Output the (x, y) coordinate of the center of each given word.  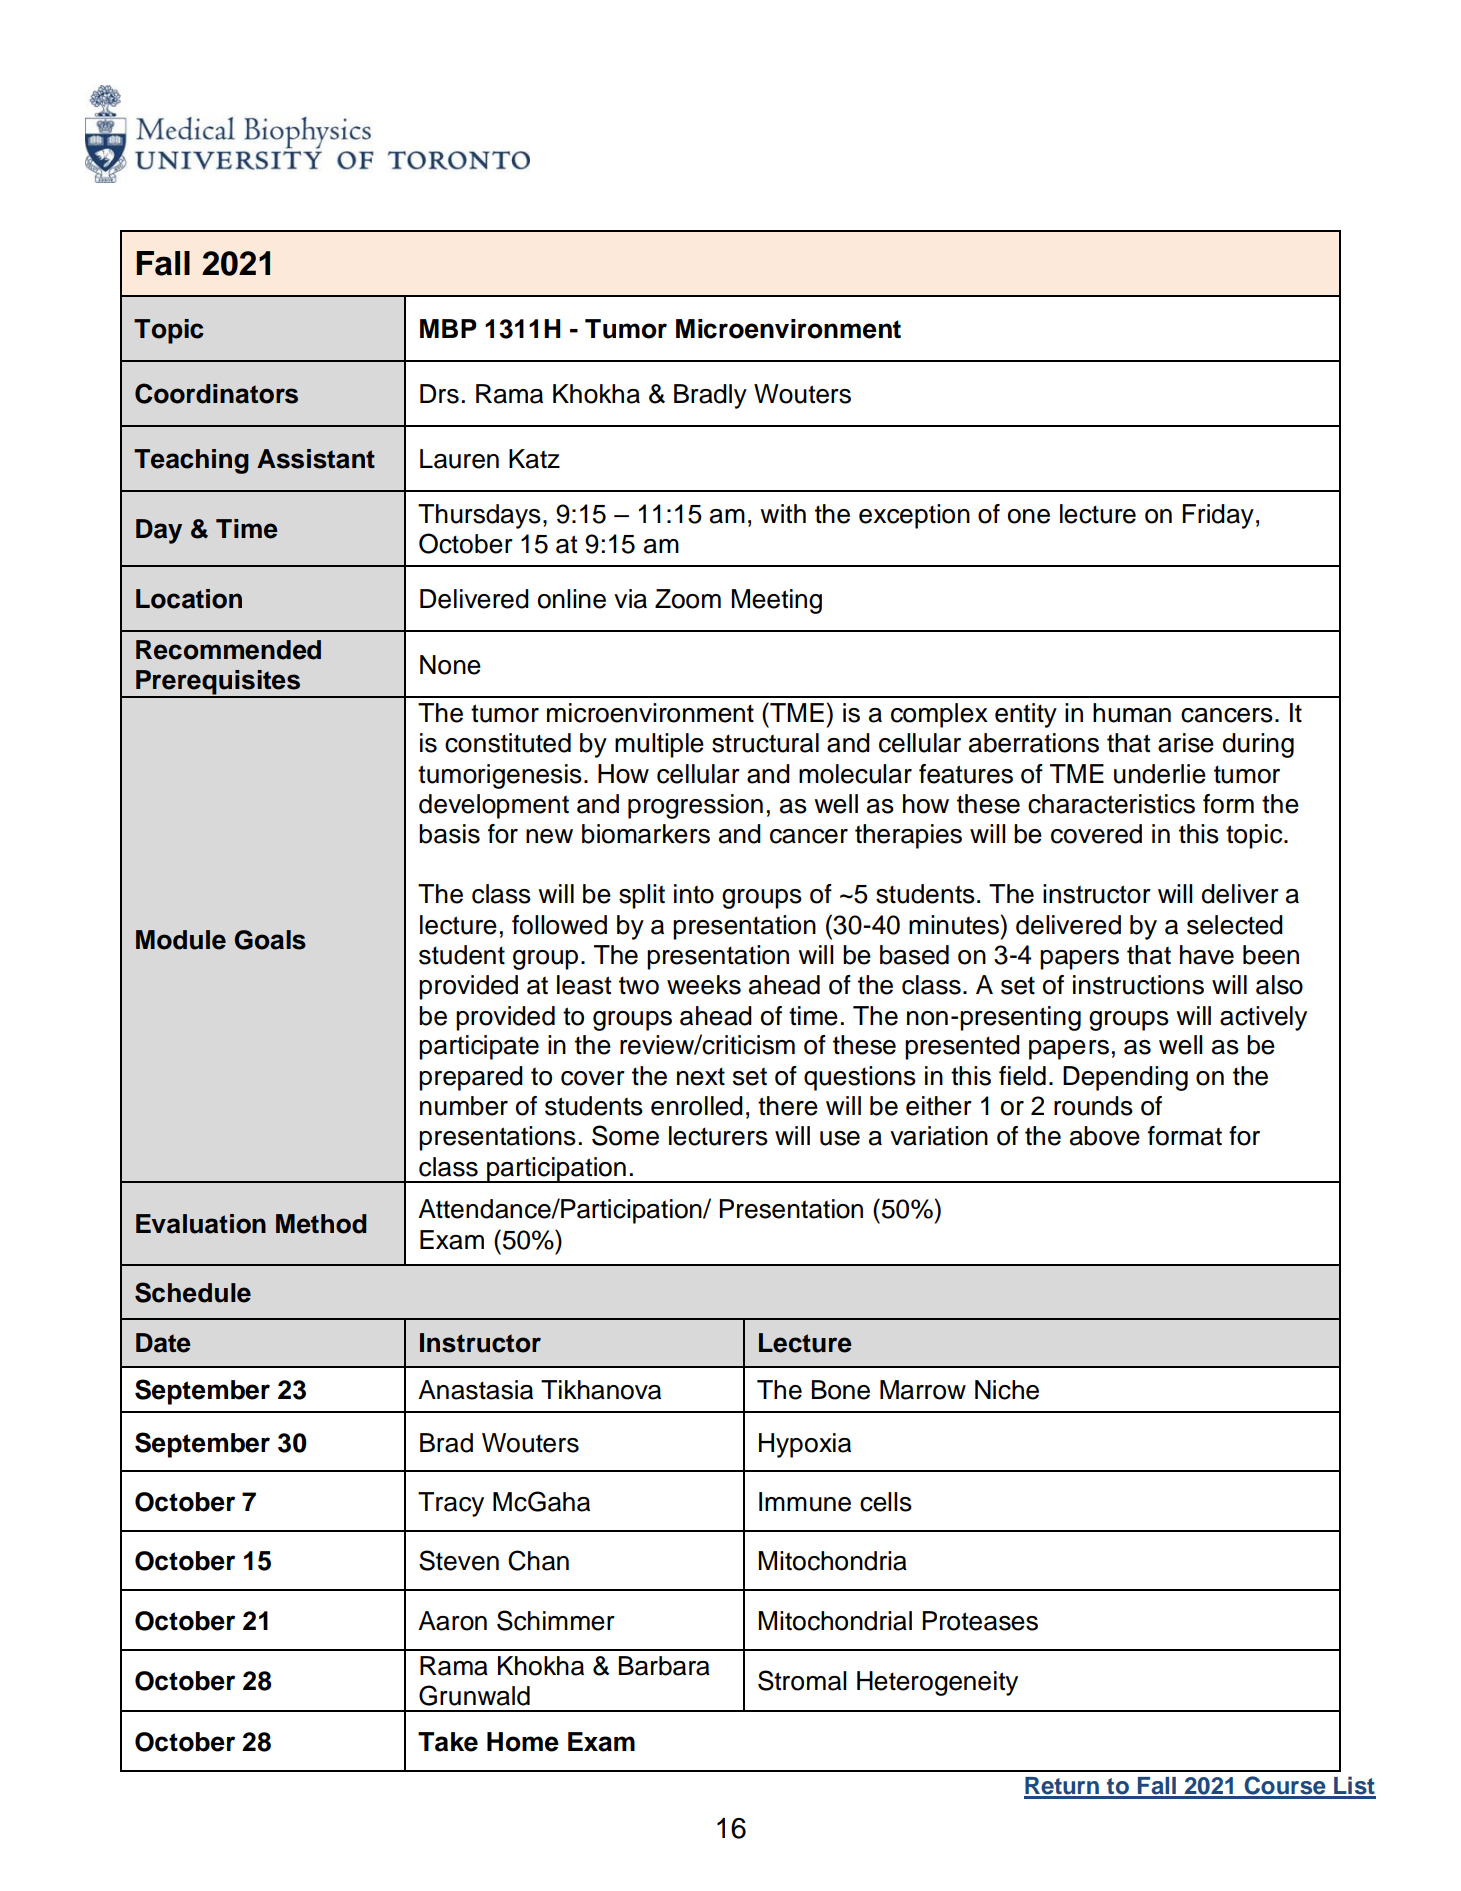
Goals (270, 940)
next (701, 1076)
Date (163, 1343)
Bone (841, 1390)
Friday (1218, 516)
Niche (1007, 1390)
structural (765, 743)
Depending (1125, 1078)
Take (448, 1742)
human (1132, 713)
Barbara (664, 1666)
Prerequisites (218, 683)
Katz (534, 459)
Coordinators (216, 393)
